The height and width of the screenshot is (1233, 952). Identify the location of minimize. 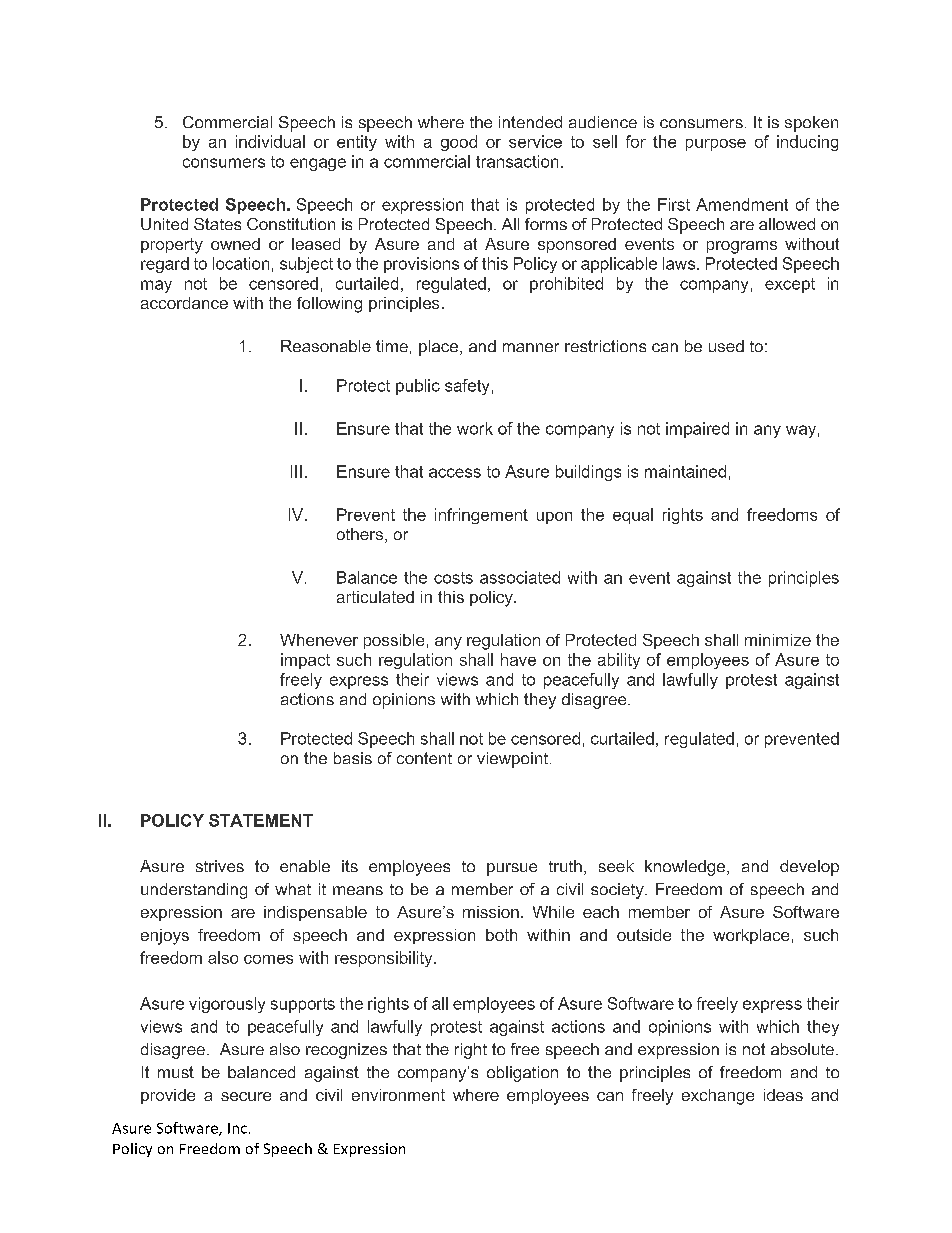
(778, 640).
